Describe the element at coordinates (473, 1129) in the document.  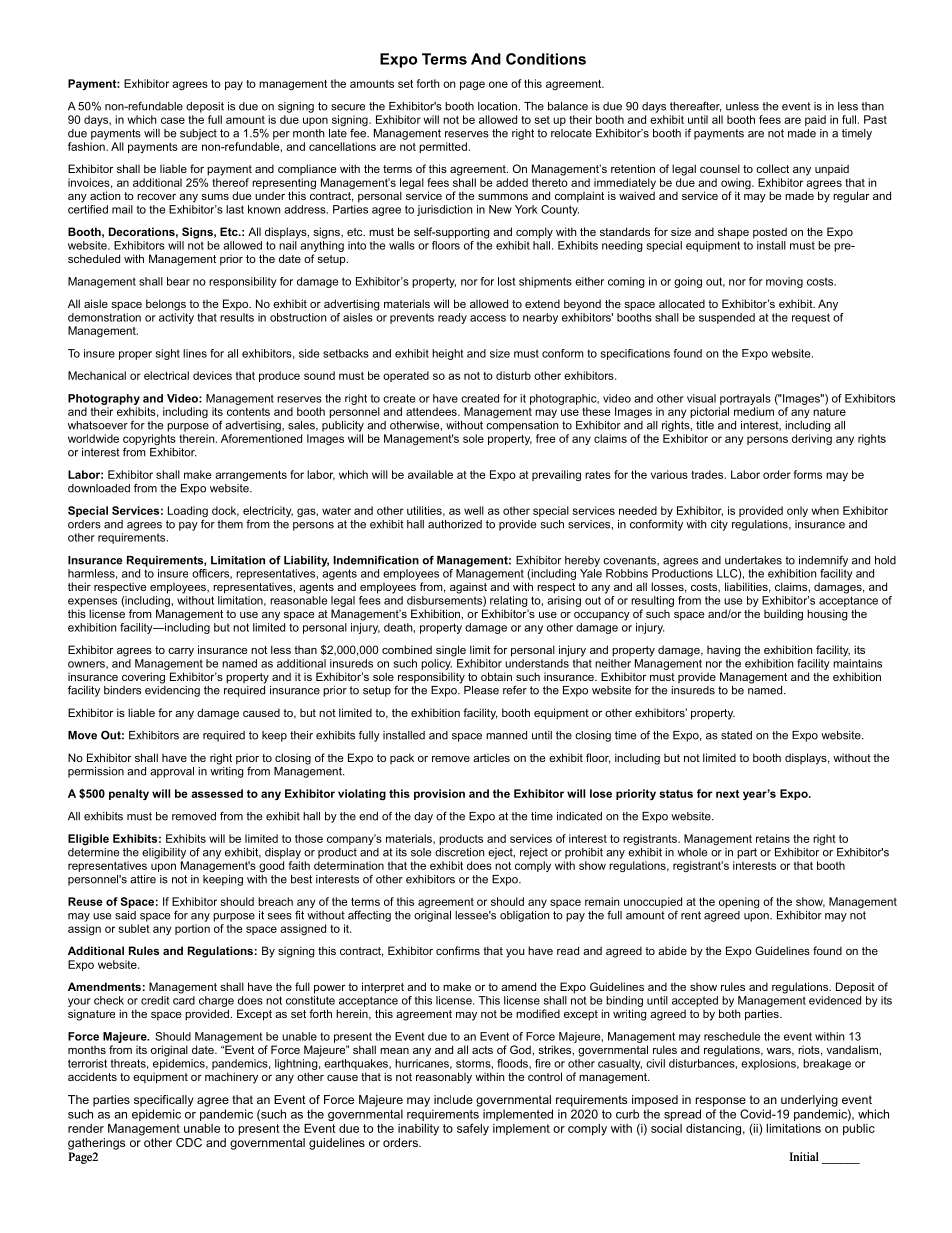
I see `safely` at that location.
